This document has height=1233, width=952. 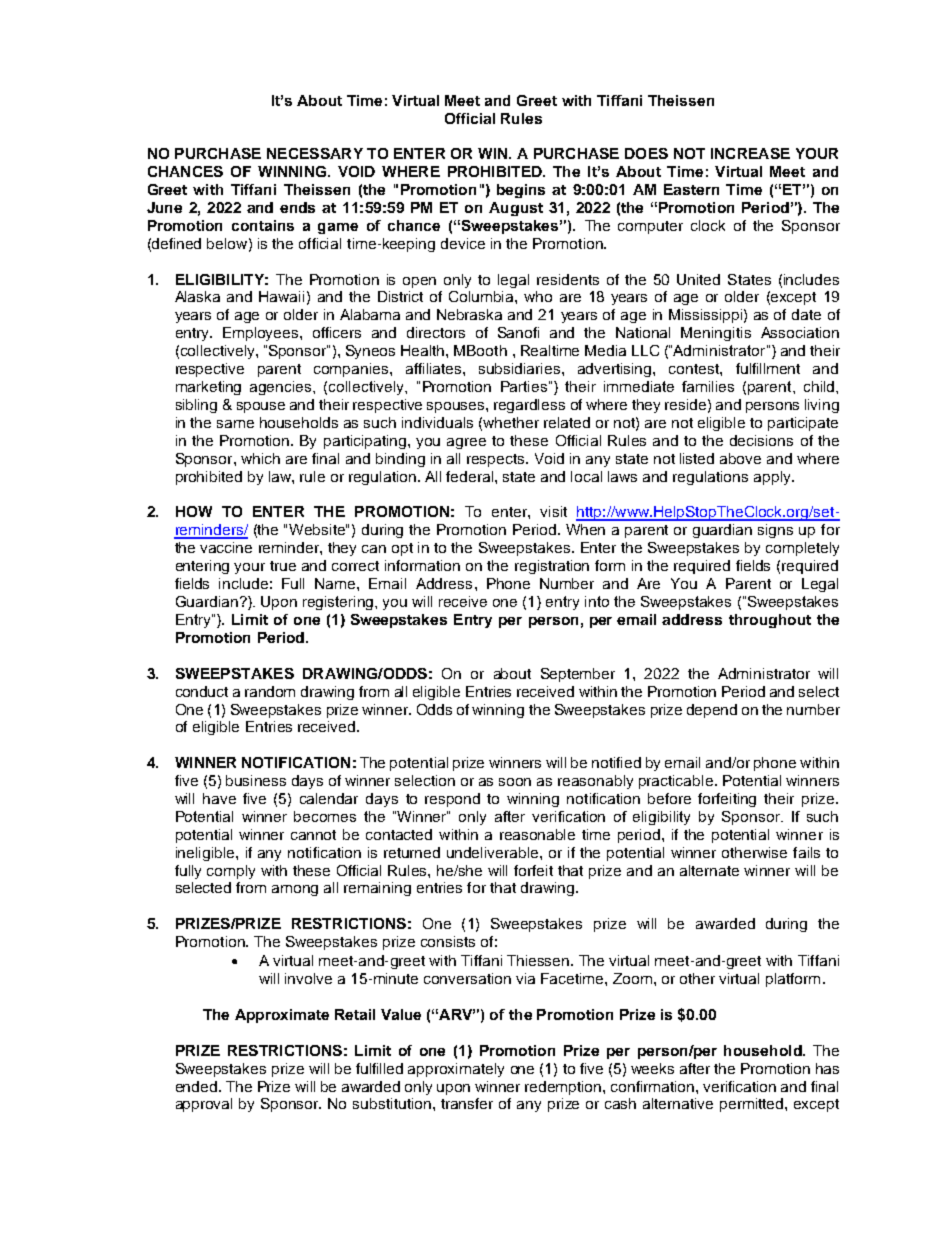 What do you see at coordinates (750, 153) in the document?
I see `INCREASE` at bounding box center [750, 153].
